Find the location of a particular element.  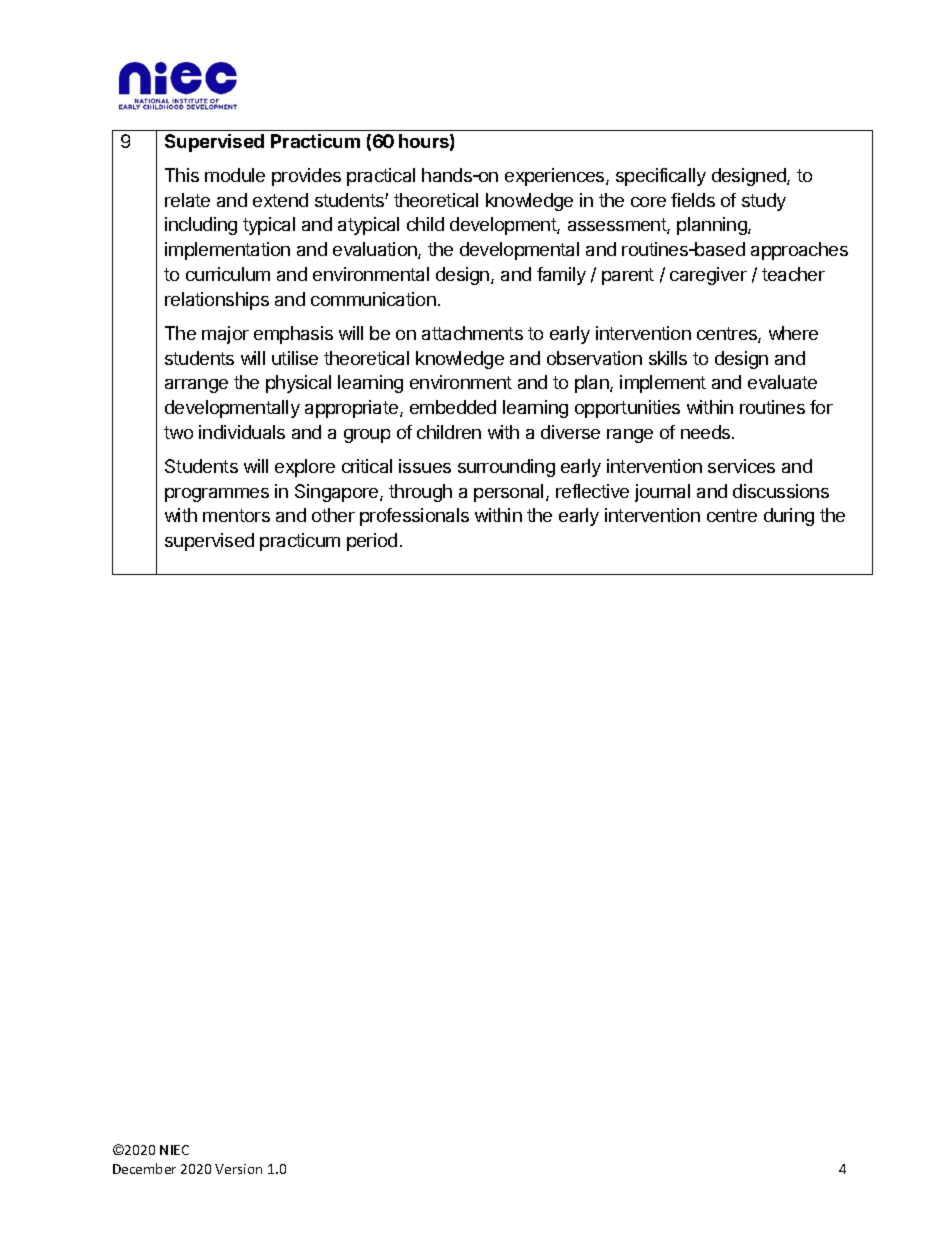

December is located at coordinates (144, 1168).
